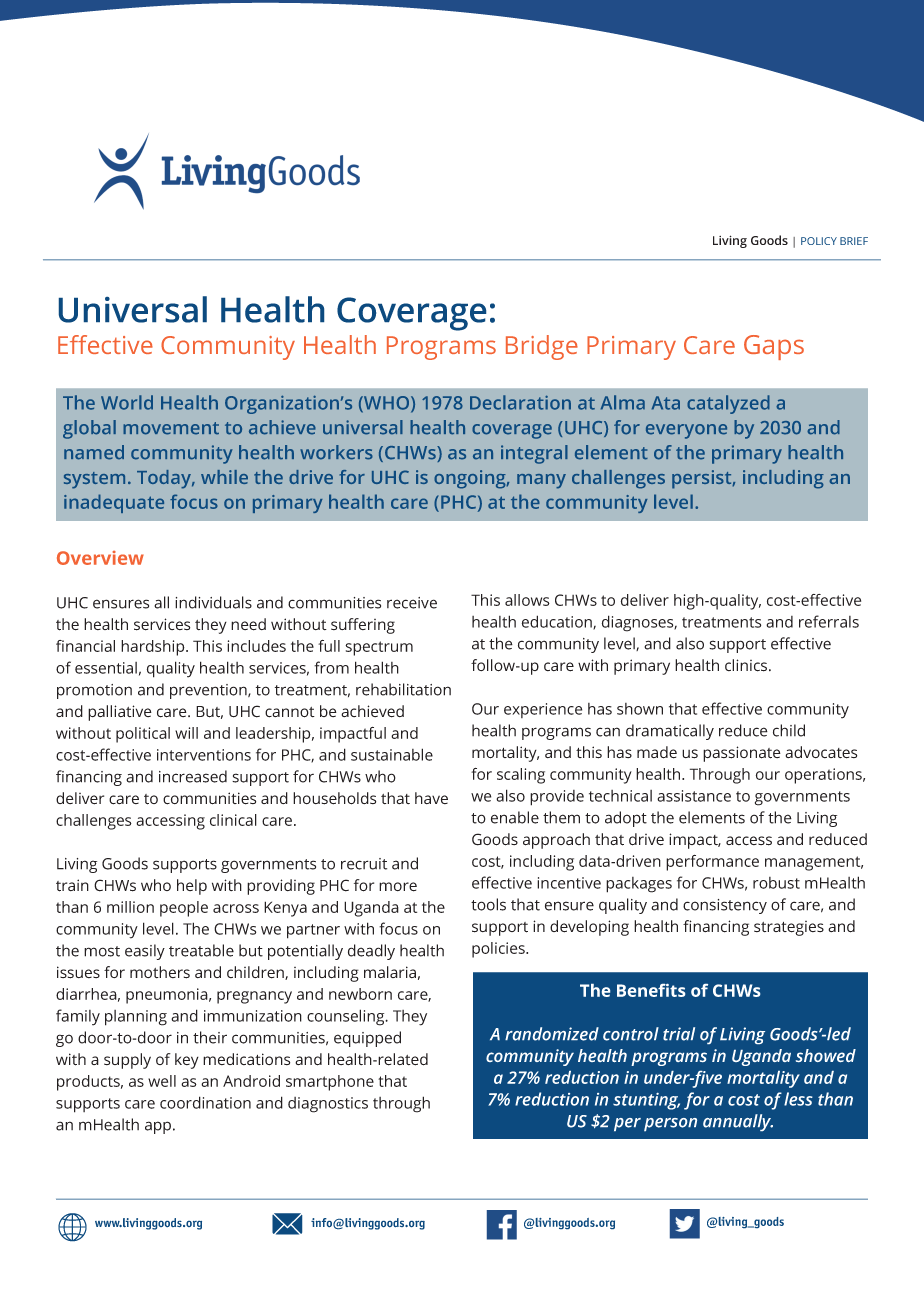 The width and height of the screenshot is (924, 1308). What do you see at coordinates (819, 241) in the screenshot?
I see `POLICY` at bounding box center [819, 241].
